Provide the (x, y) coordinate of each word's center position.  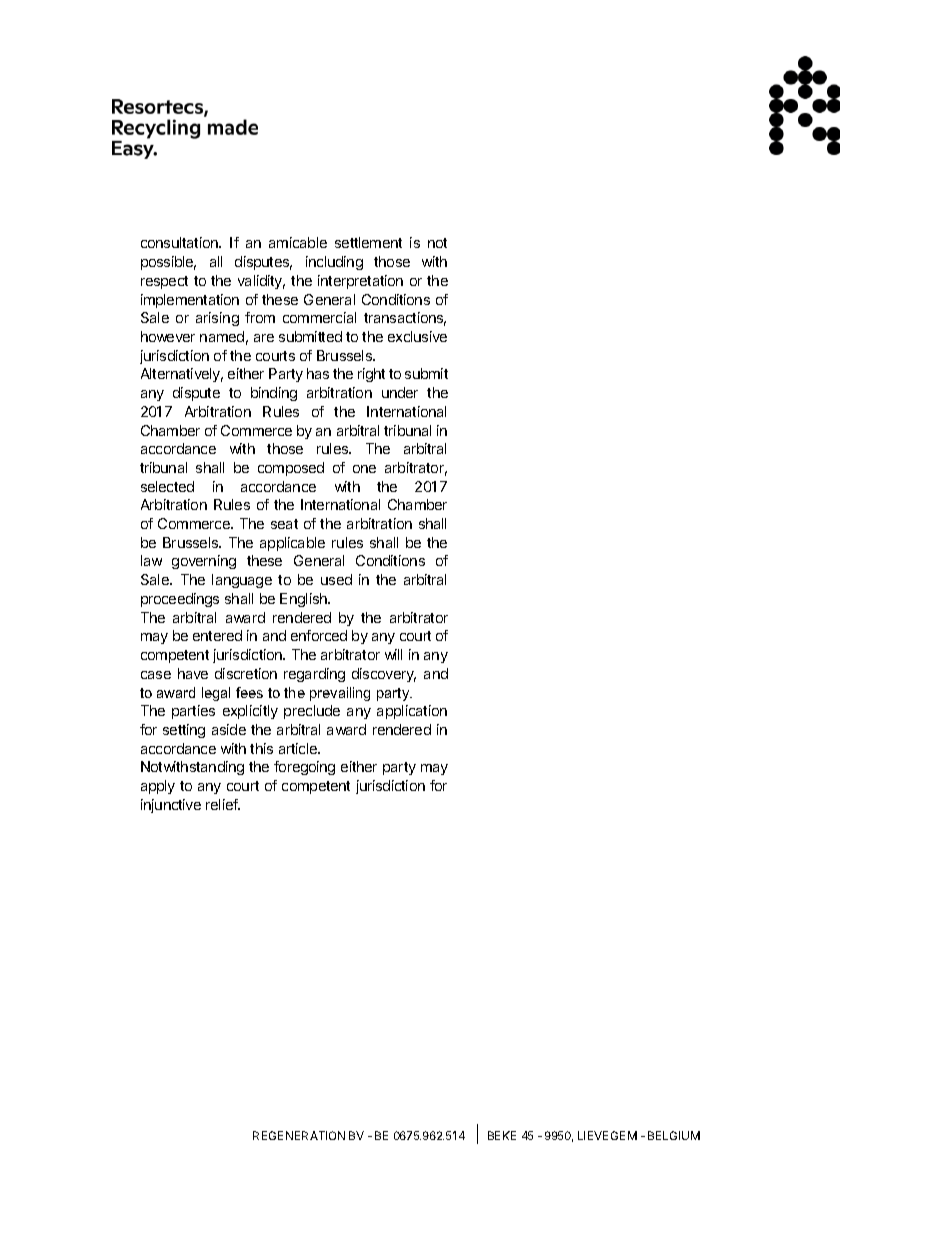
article (299, 748)
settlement (368, 242)
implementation (190, 301)
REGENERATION (299, 1135)
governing (204, 562)
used (336, 579)
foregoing (304, 768)
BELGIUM (674, 1135)
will (393, 654)
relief (223, 804)
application (412, 712)
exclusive (417, 336)
